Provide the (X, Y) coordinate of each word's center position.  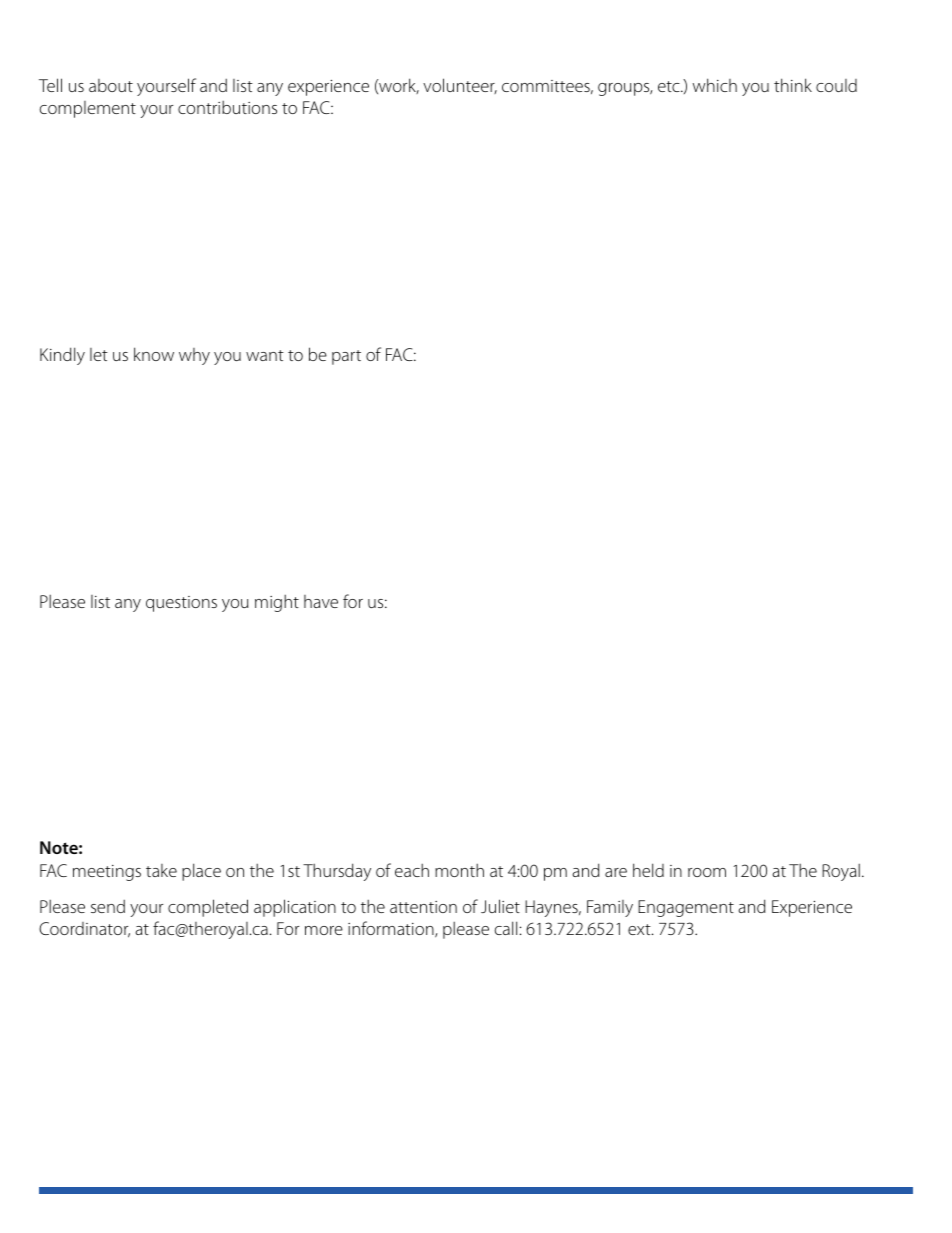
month (459, 870)
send (108, 906)
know (154, 354)
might (277, 603)
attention (423, 907)
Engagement (686, 908)
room (707, 872)
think (793, 85)
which (715, 85)
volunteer (460, 86)
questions (181, 604)
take (161, 870)
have (321, 601)
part (346, 357)
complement (88, 109)
